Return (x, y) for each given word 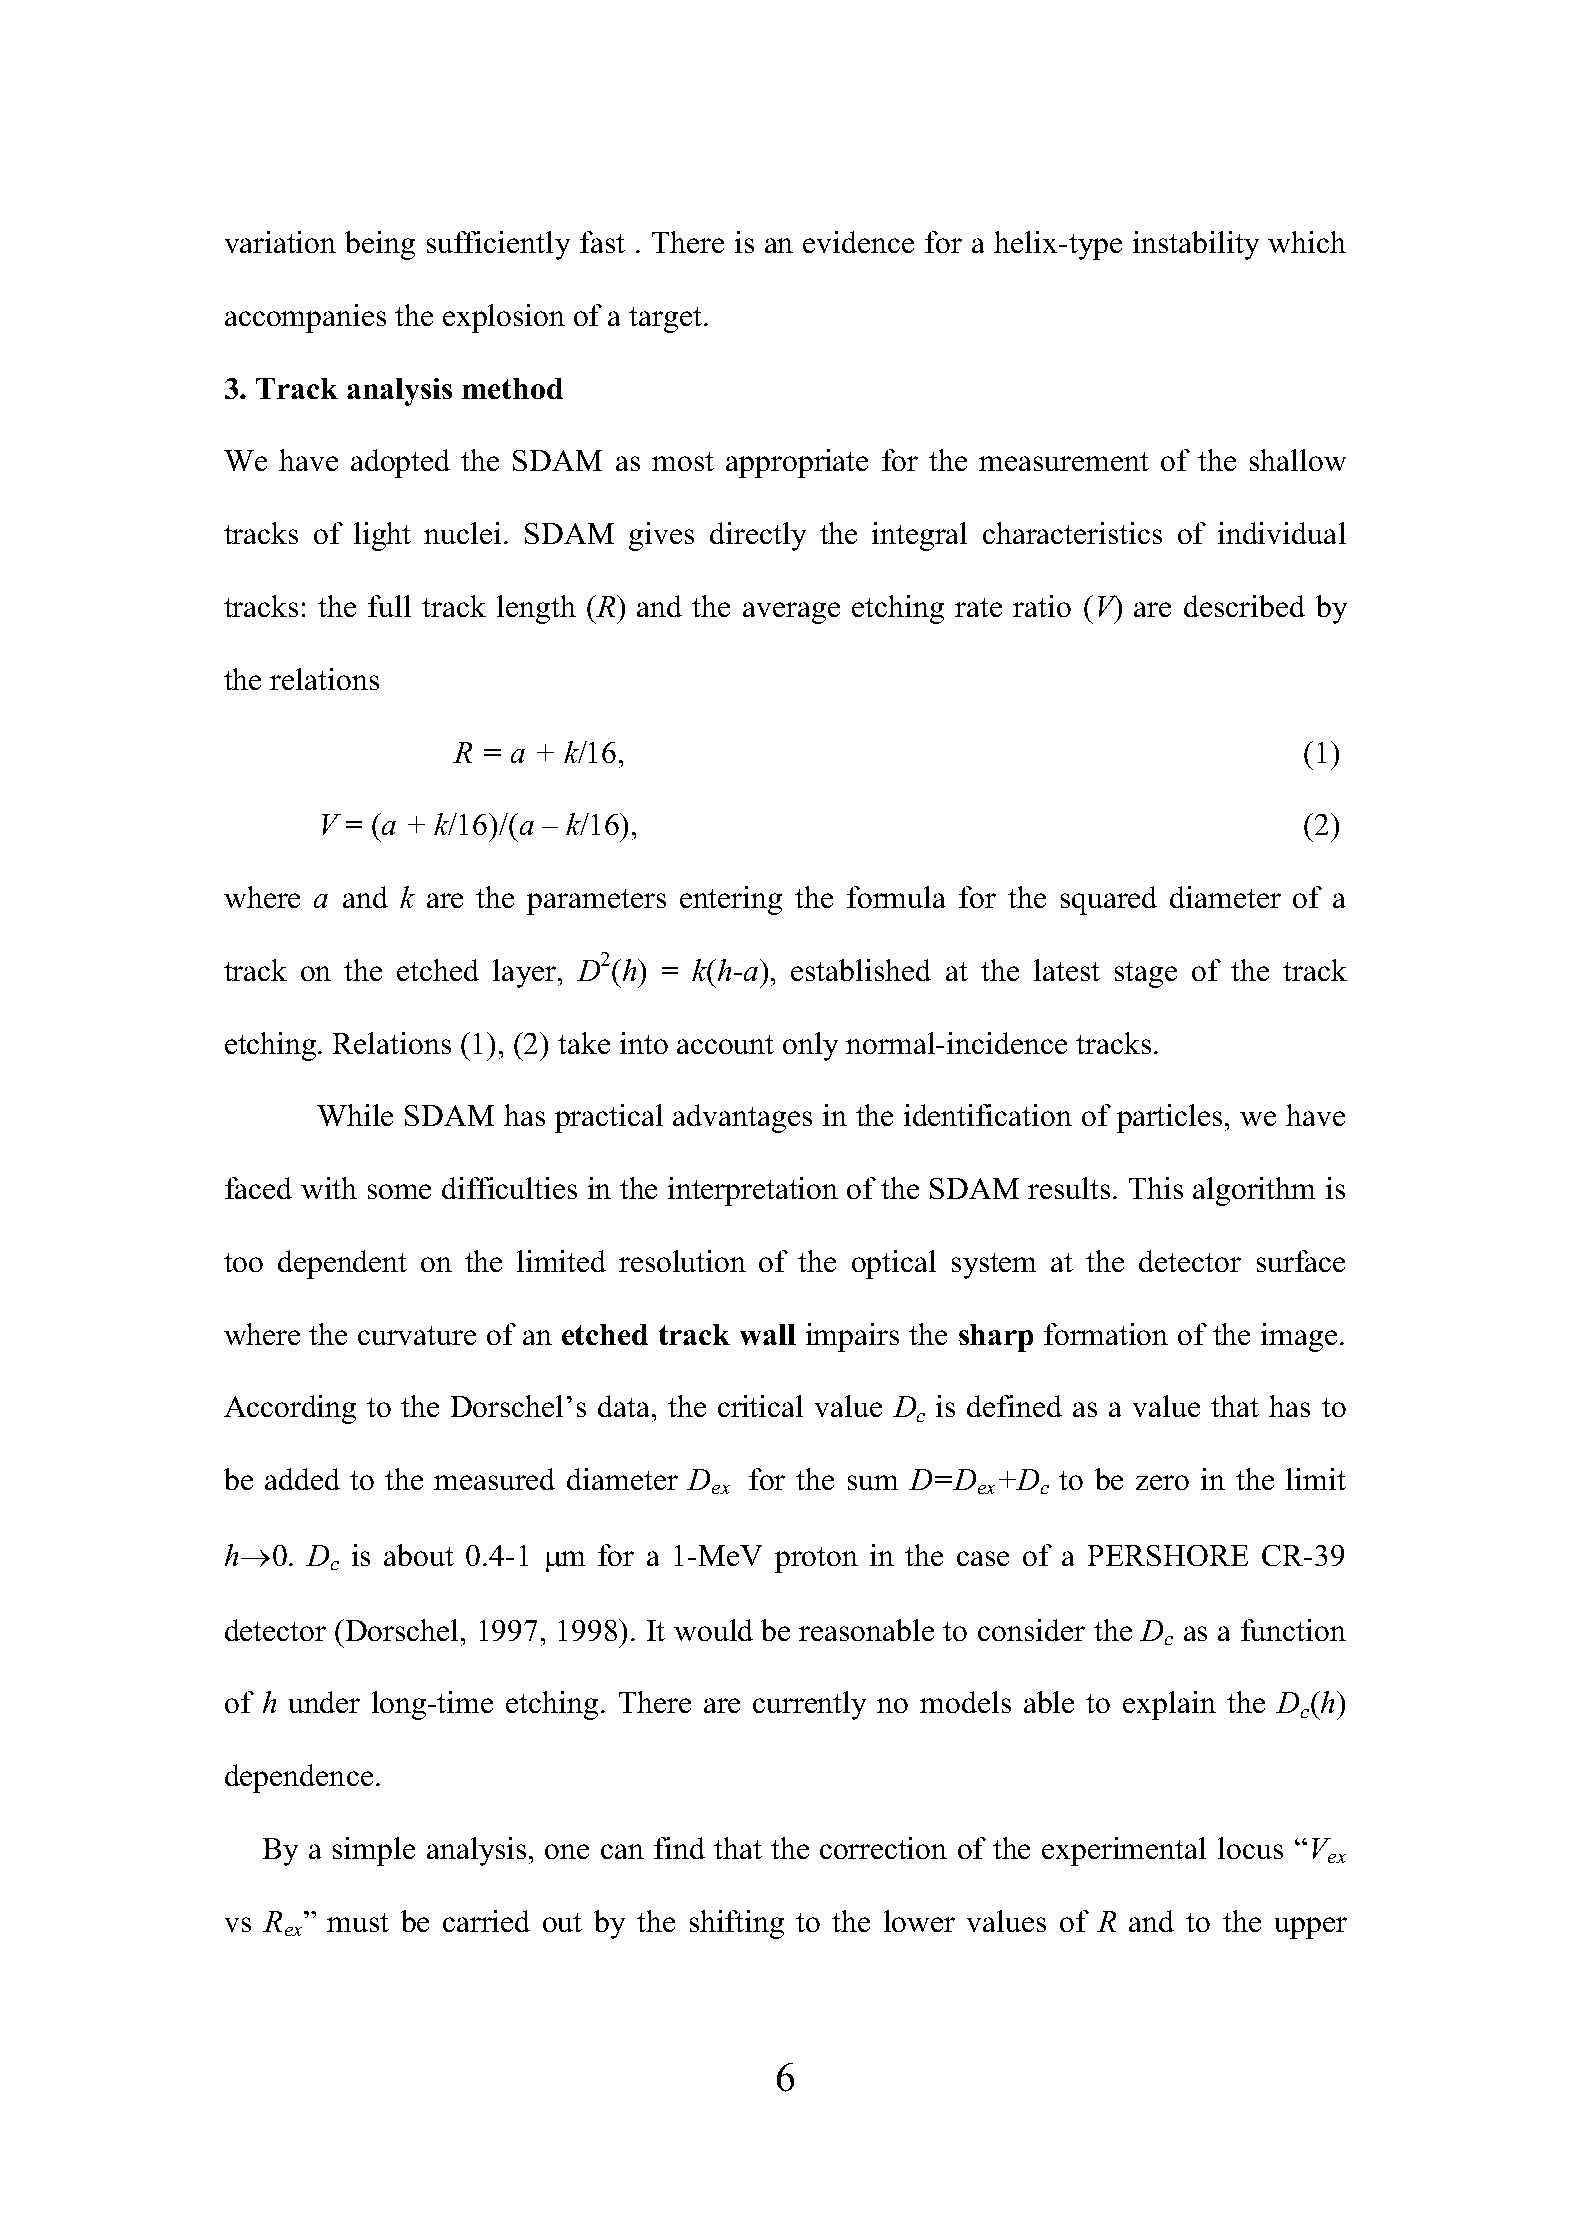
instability (1196, 245)
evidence (858, 242)
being (380, 245)
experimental (1124, 1851)
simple (374, 1851)
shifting (737, 1924)
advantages (742, 1118)
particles (1169, 1118)
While (355, 1115)
